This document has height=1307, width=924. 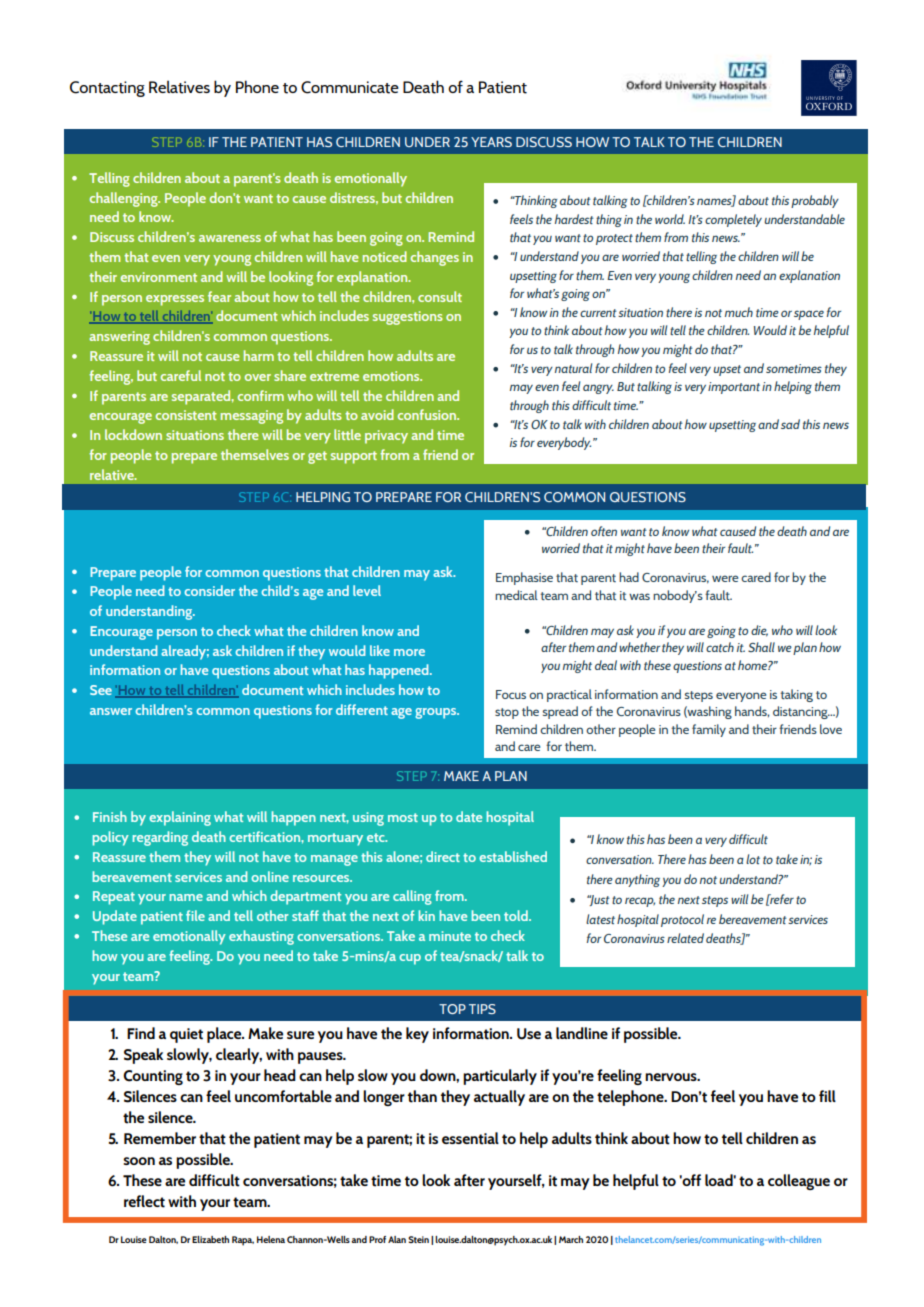 I want to click on Stein, so click(x=418, y=1239).
